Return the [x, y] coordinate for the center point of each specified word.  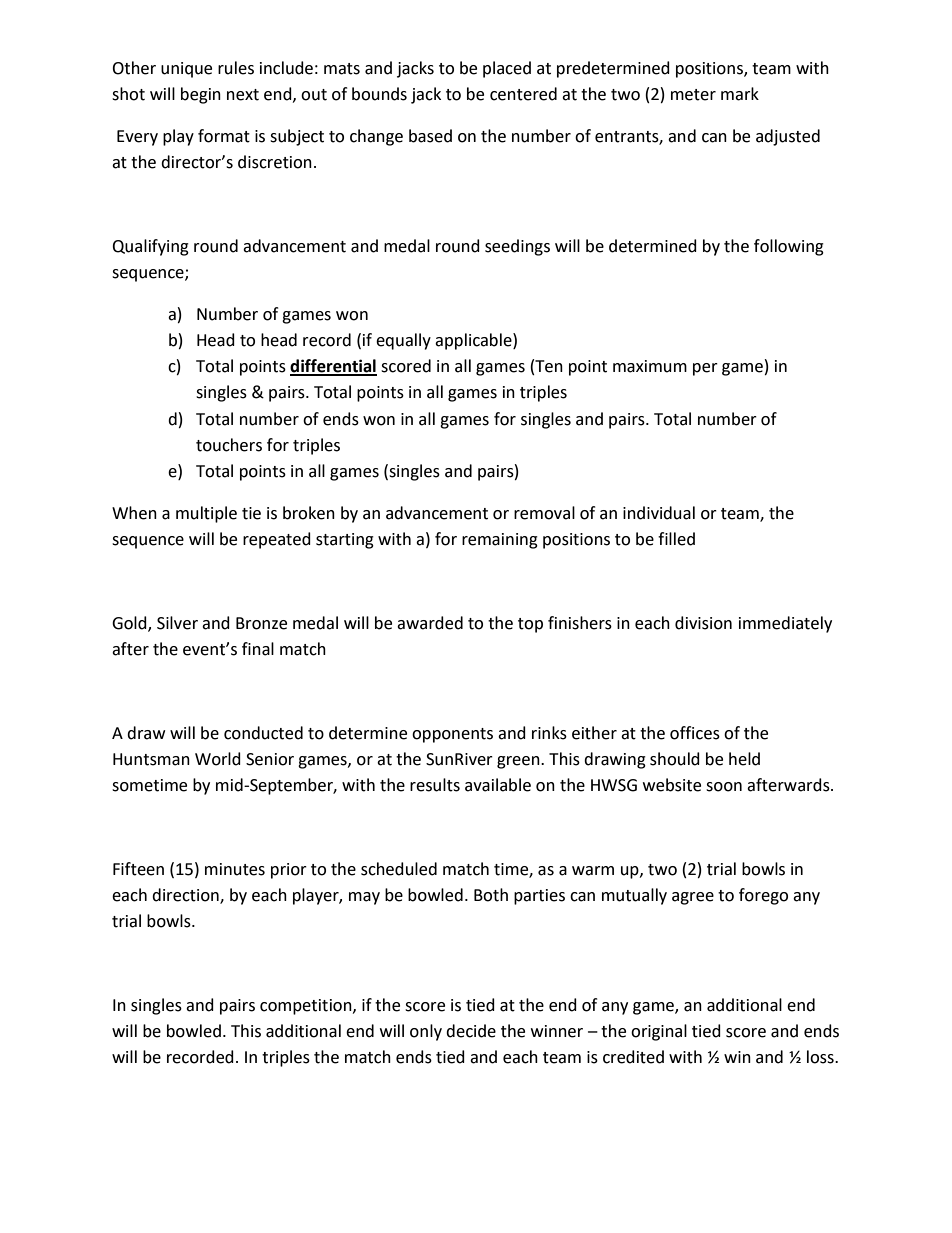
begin [201, 95]
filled [676, 539]
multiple [206, 514]
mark [740, 94]
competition [307, 1007]
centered [523, 94]
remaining [500, 541]
